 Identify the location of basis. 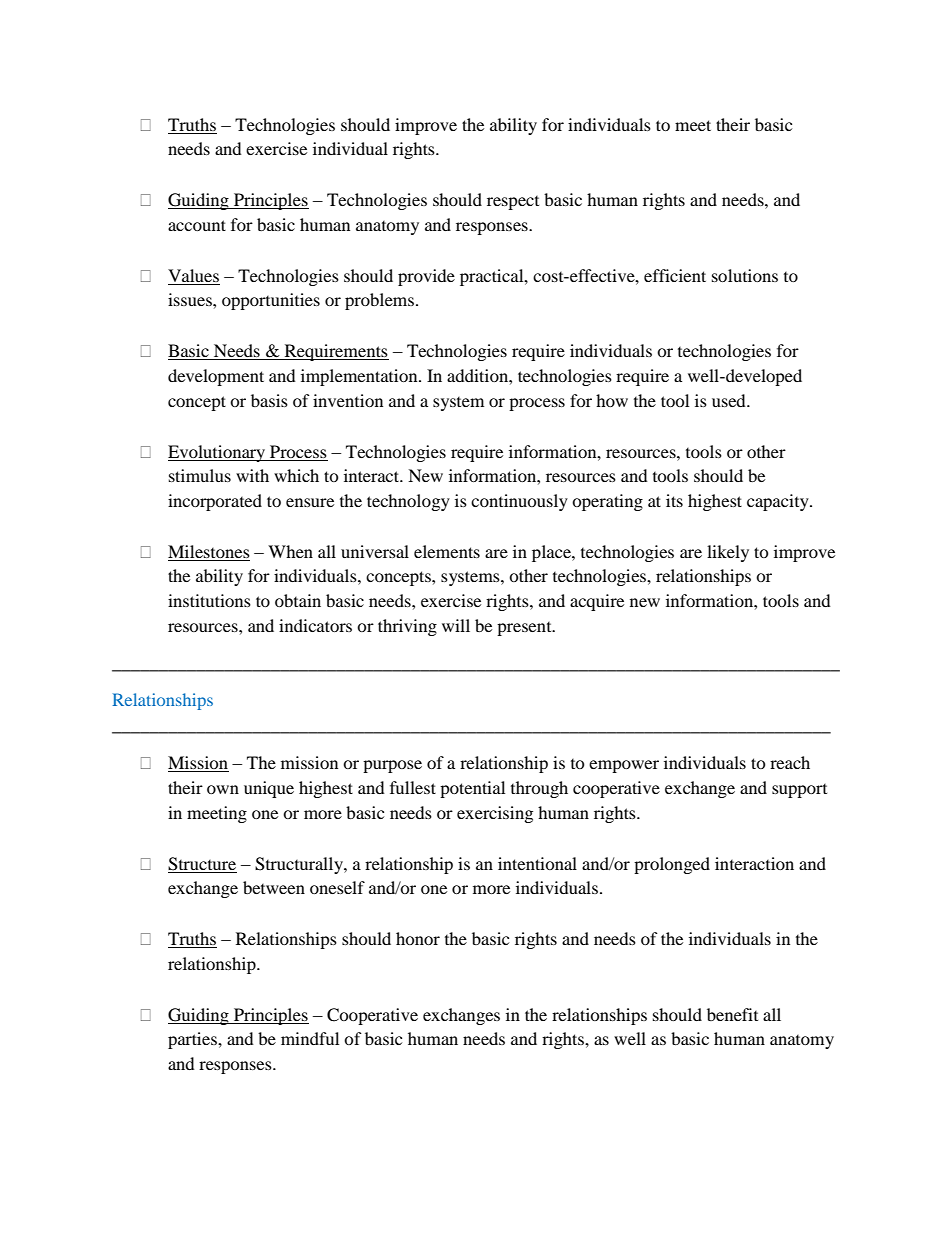
(269, 400).
